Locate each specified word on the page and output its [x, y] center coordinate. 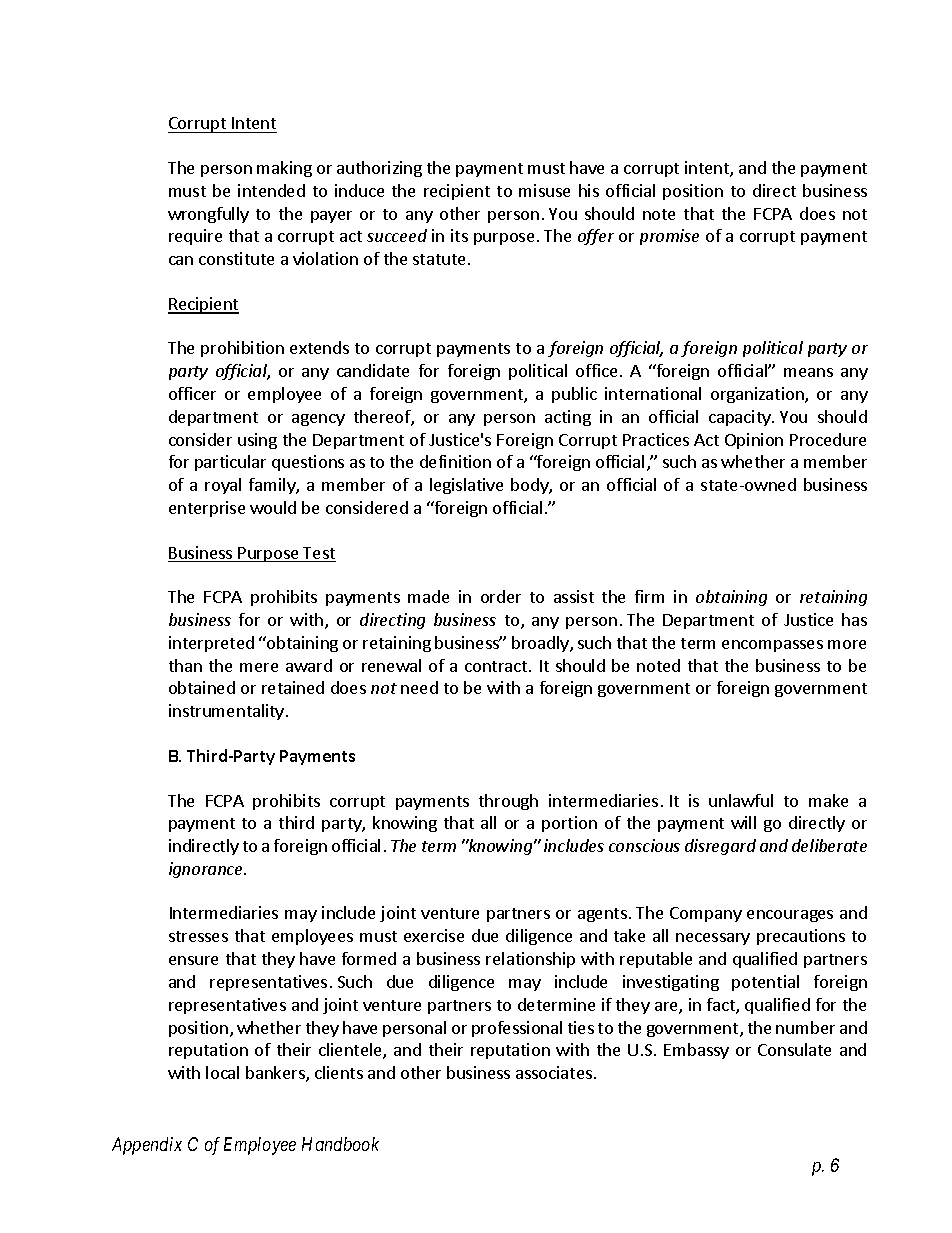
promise [669, 237]
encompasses [772, 646]
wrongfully [208, 215]
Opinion [754, 441]
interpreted [211, 644]
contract [497, 666]
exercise [434, 935]
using [257, 441]
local [222, 1072]
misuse [544, 190]
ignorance [207, 870]
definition [455, 461]
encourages [790, 916]
